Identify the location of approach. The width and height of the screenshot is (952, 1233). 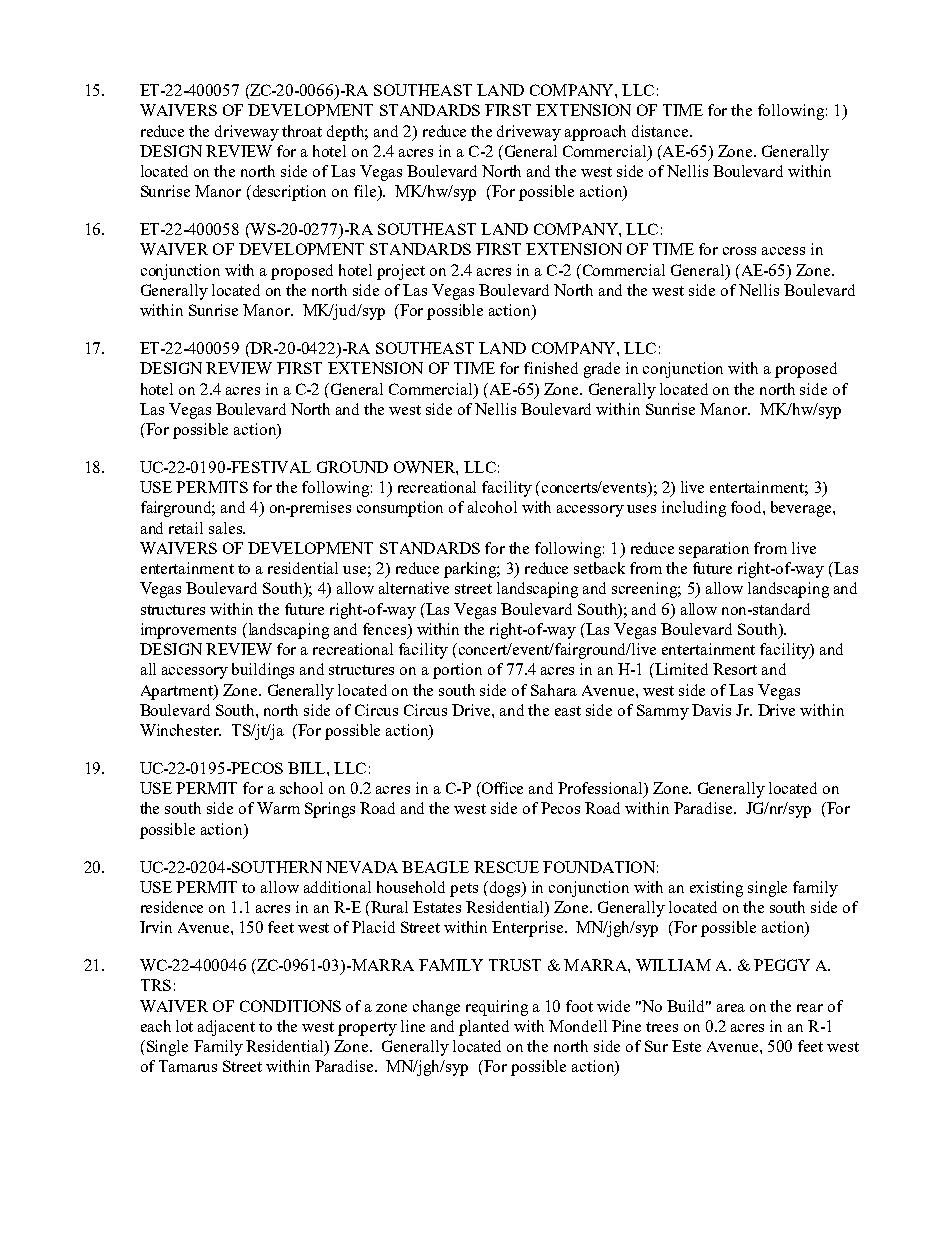
(595, 133).
